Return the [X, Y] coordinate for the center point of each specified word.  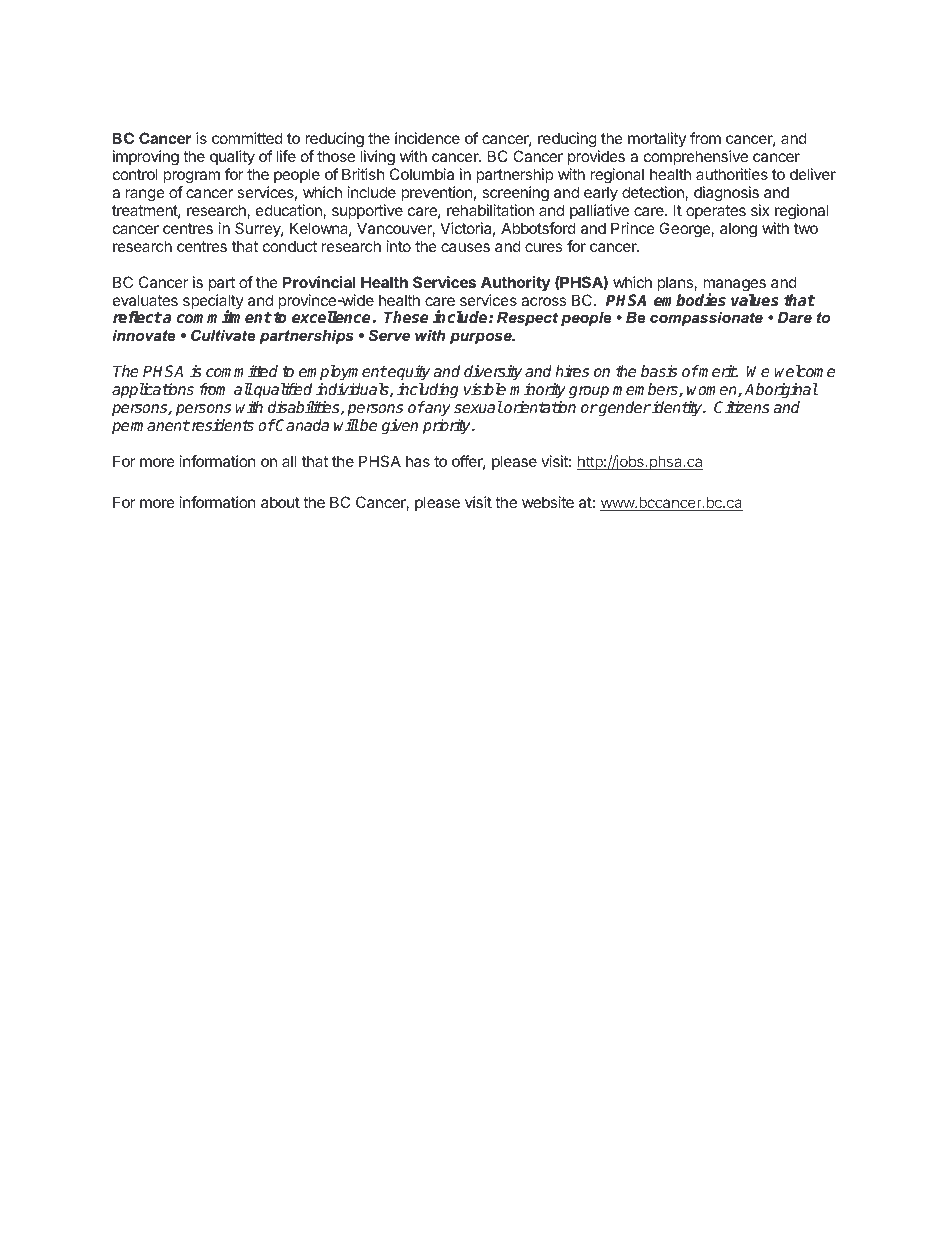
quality [232, 159]
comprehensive [696, 157]
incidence [427, 138]
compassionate [706, 319]
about [280, 502]
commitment [224, 317]
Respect [527, 319]
